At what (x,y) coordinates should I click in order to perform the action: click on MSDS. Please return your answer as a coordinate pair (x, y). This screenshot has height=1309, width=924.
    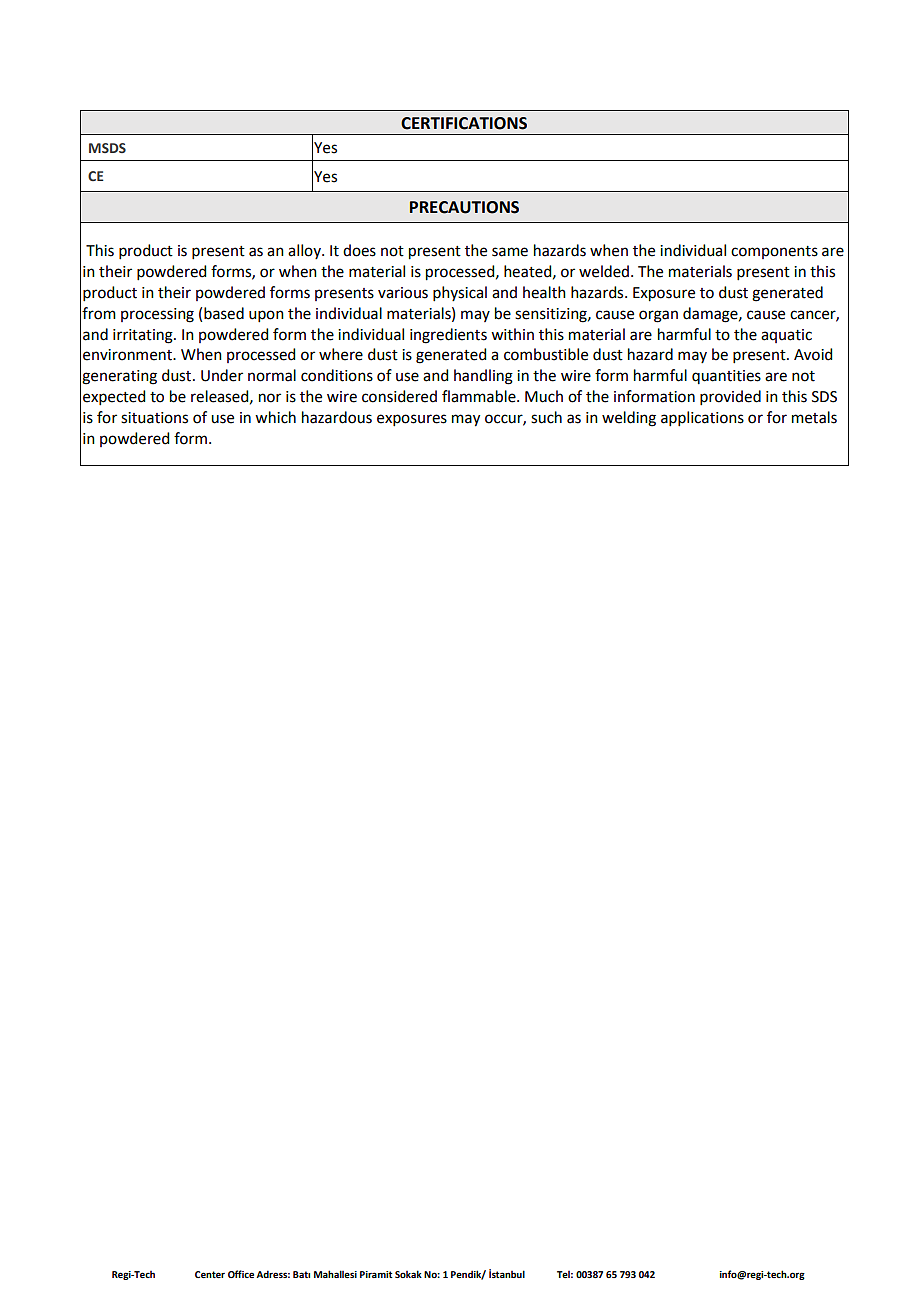
    Looking at the image, I should click on (107, 148).
